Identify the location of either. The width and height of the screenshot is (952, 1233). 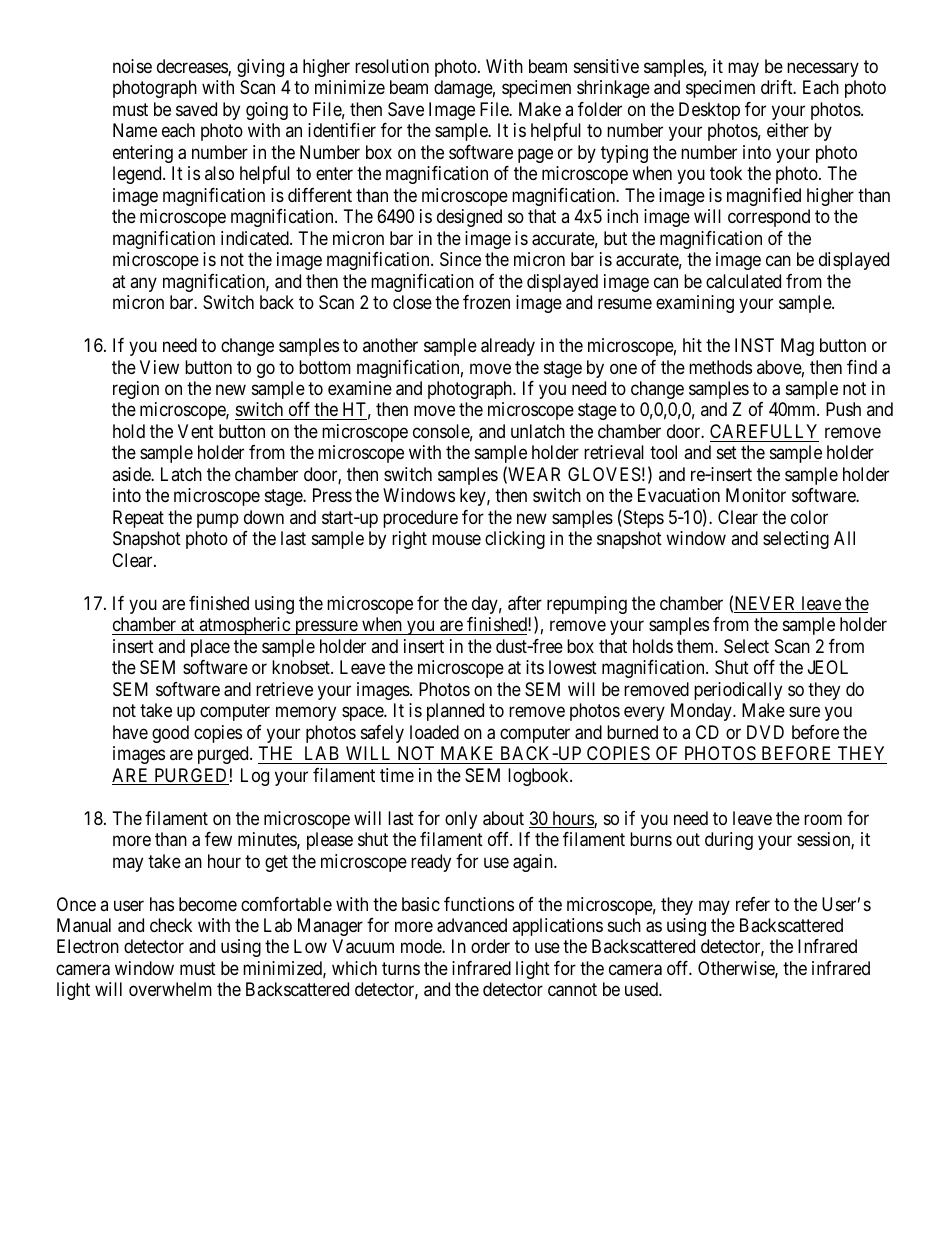
(788, 130).
